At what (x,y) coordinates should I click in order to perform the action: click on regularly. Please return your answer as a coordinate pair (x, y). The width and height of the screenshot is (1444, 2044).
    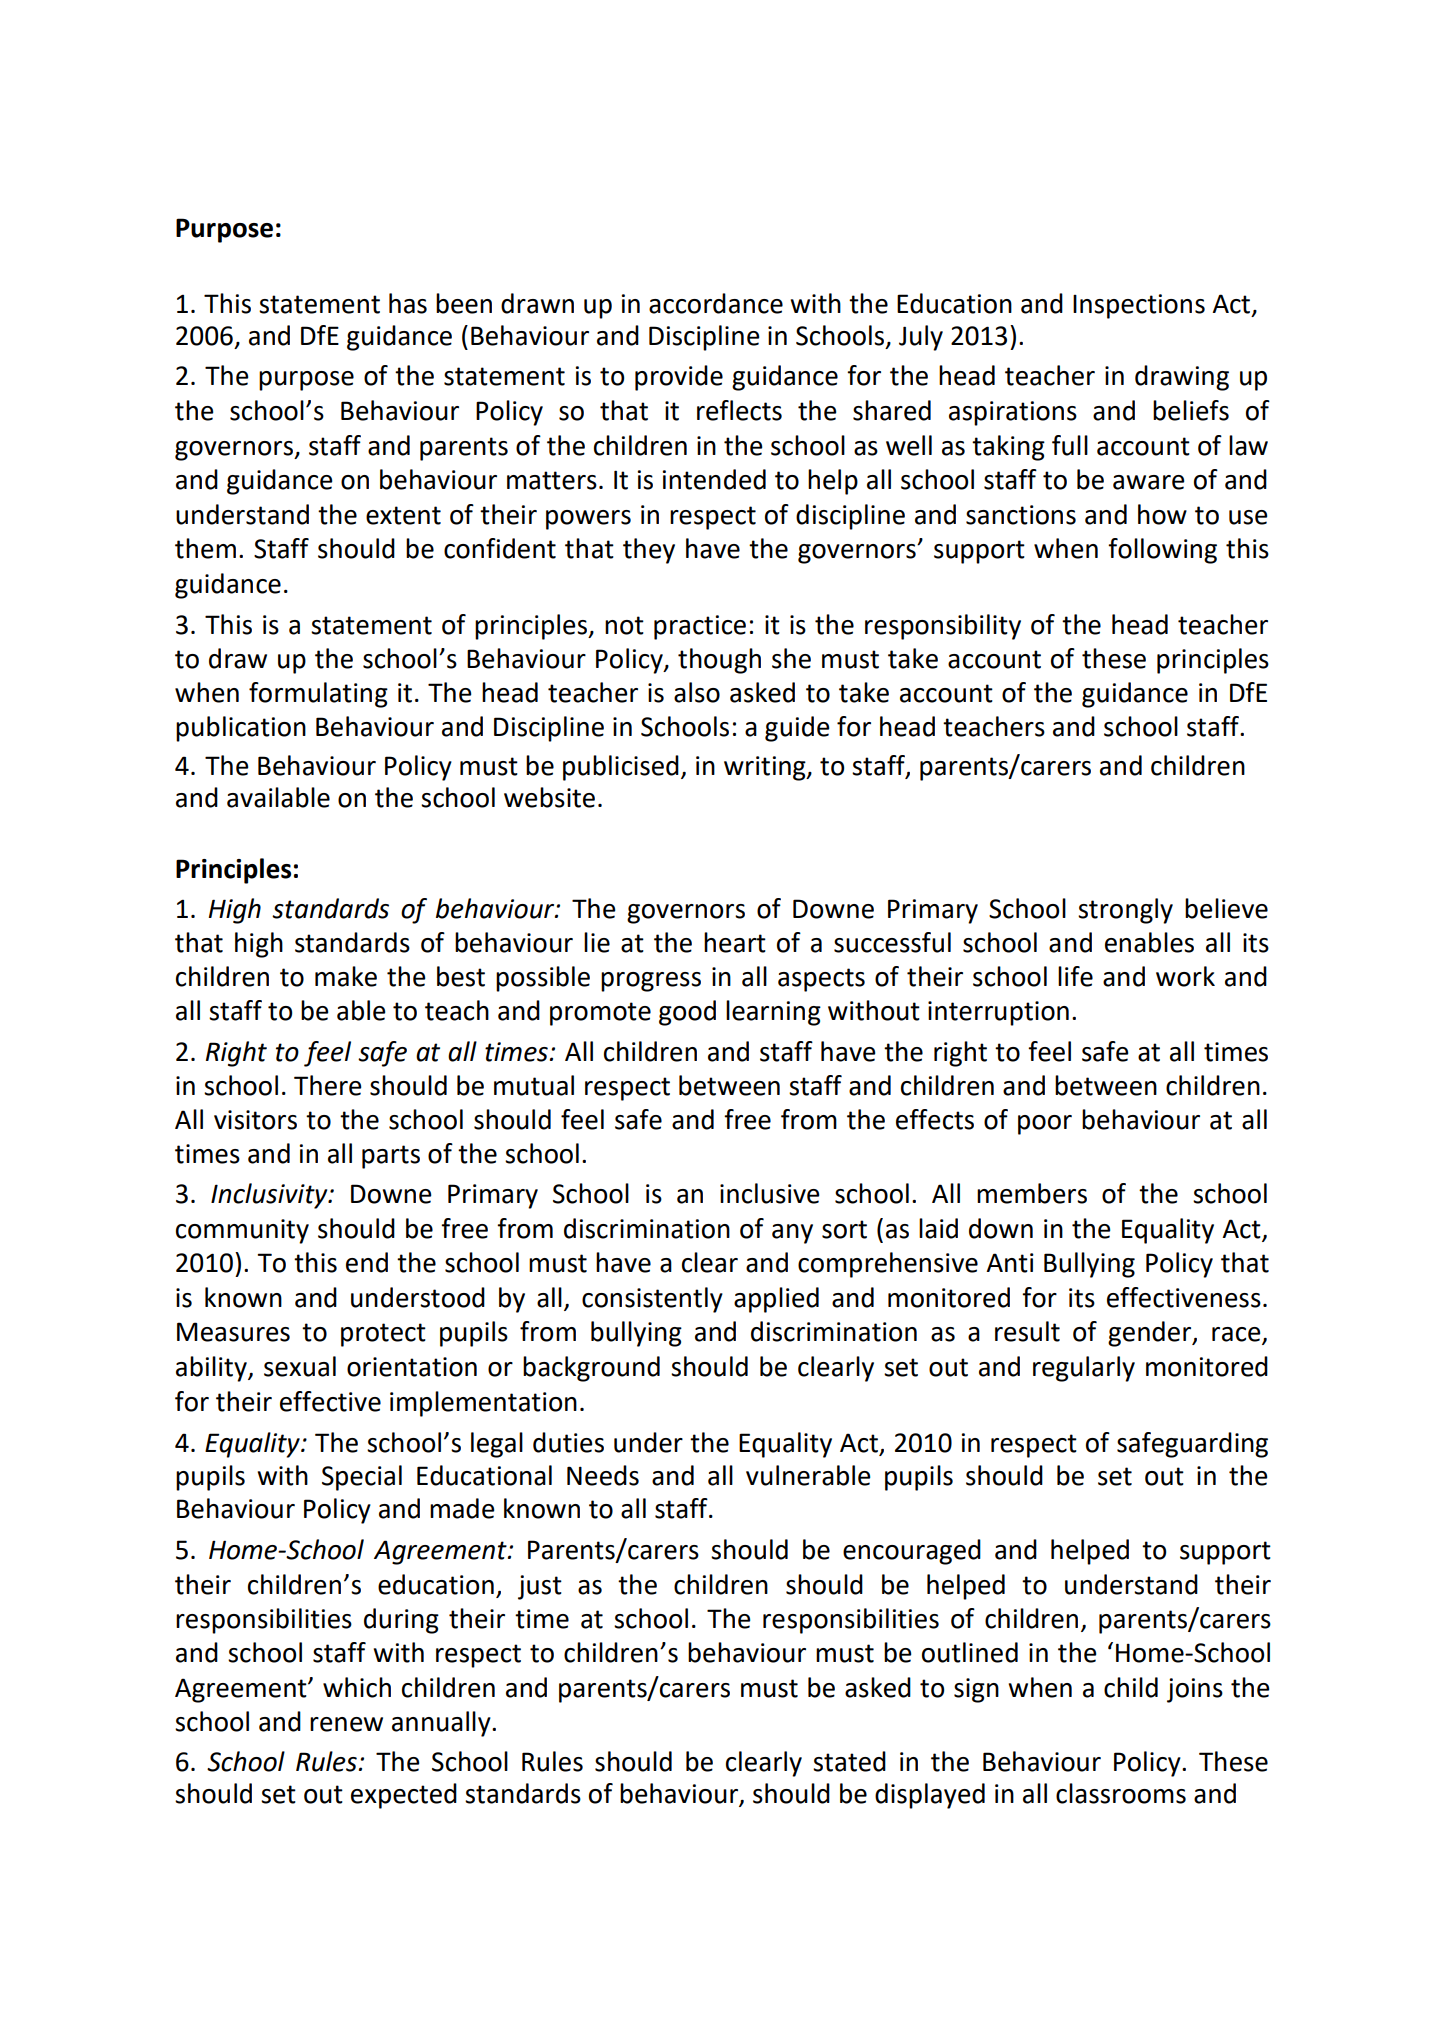
    Looking at the image, I should click on (1084, 1369).
